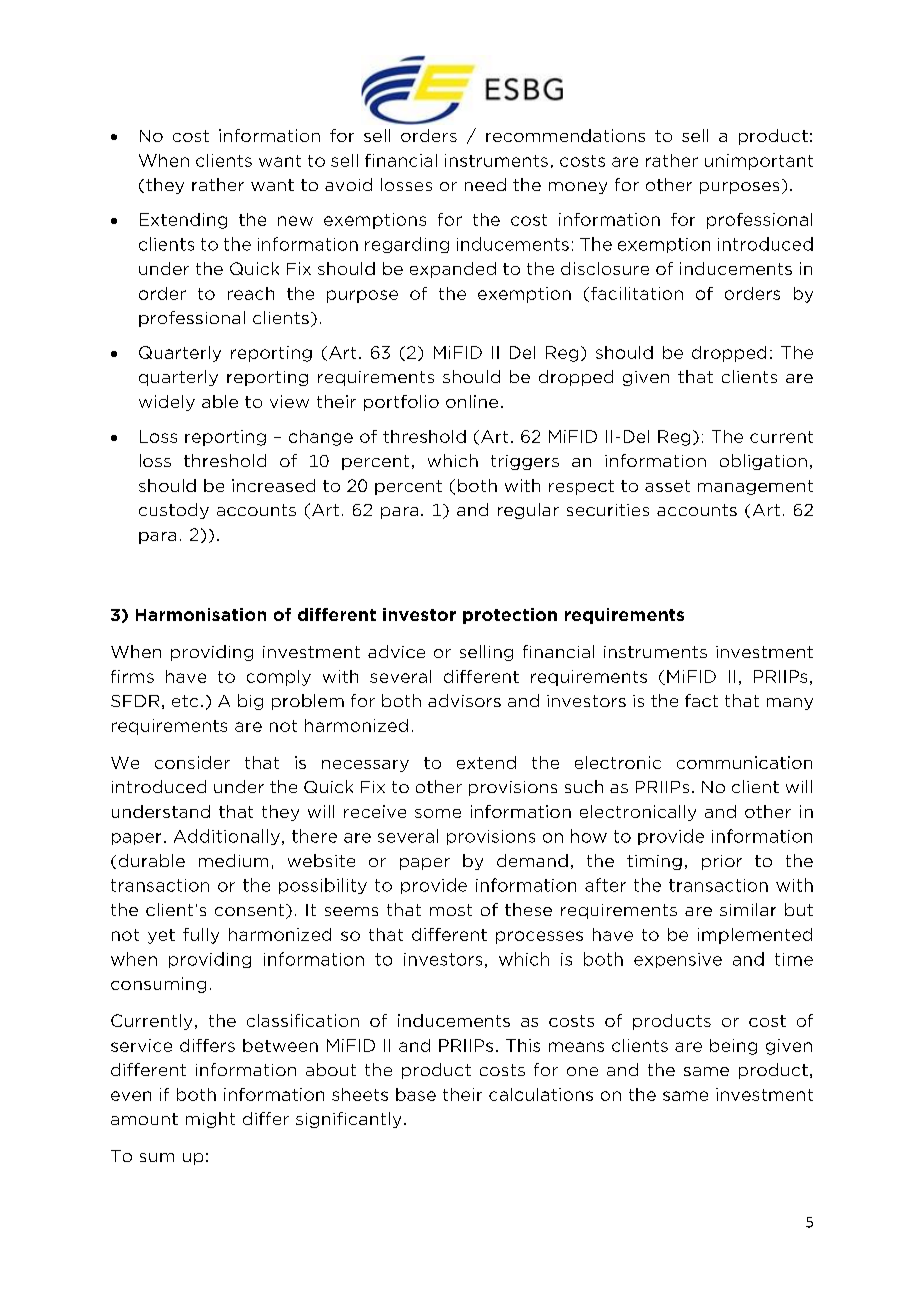 Image resolution: width=924 pixels, height=1308 pixels. Describe the element at coordinates (416, 1094) in the screenshot. I see `base` at that location.
